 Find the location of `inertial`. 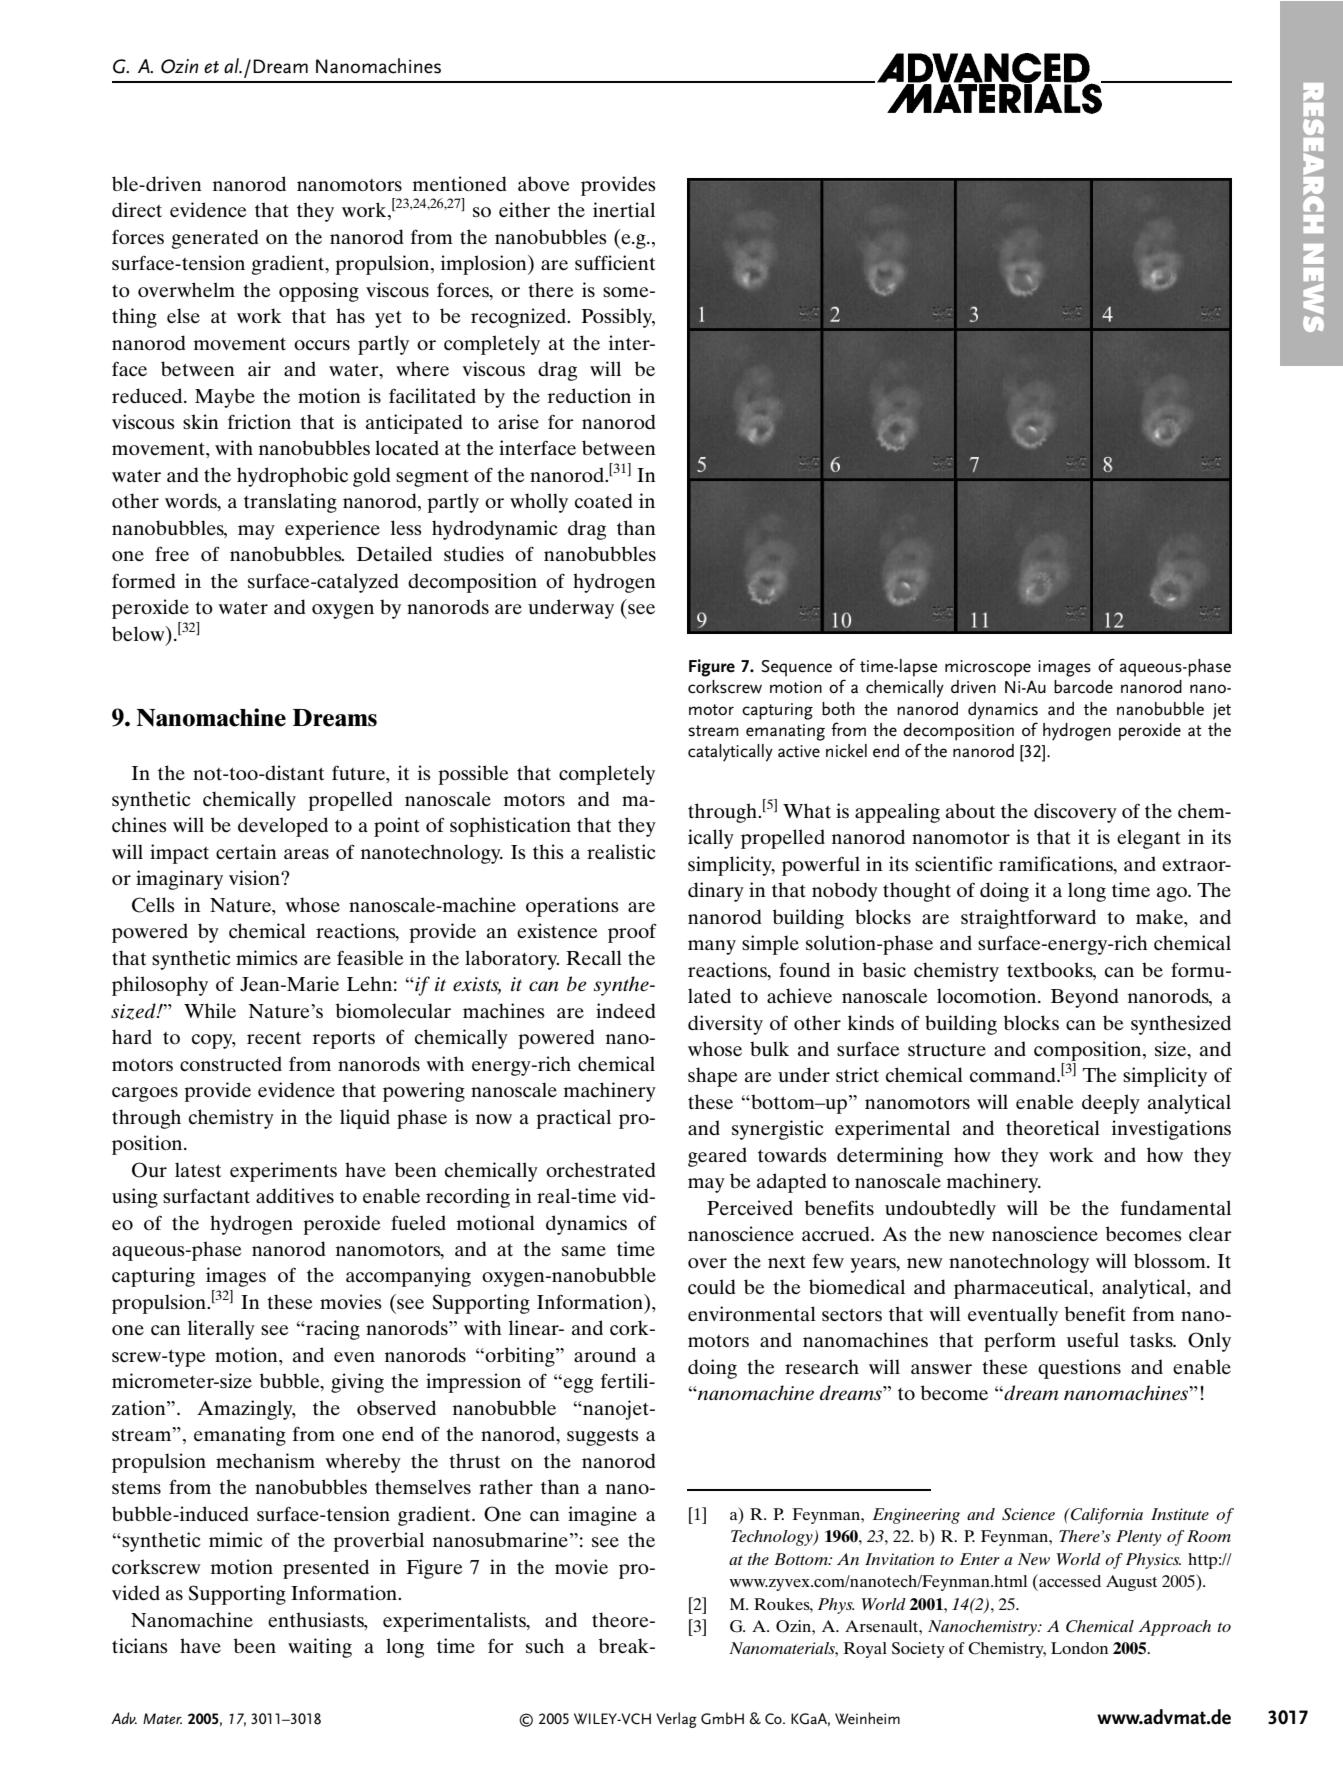

inertial is located at coordinates (624, 209).
